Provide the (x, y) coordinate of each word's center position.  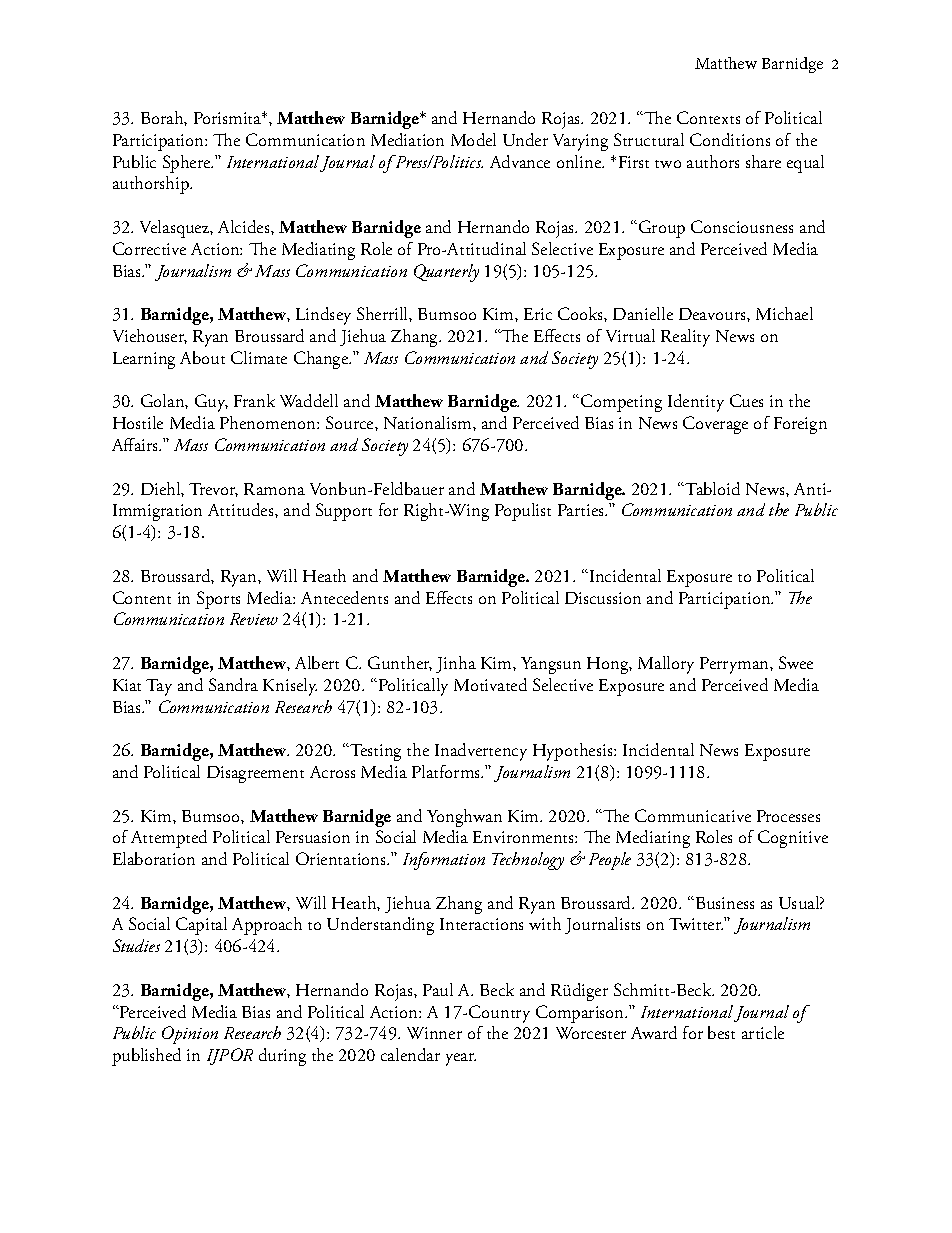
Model (473, 139)
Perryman (735, 665)
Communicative (693, 815)
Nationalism (429, 422)
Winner (434, 1033)
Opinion (190, 1035)
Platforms (447, 771)
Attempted (169, 839)
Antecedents (344, 597)
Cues (746, 400)
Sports (218, 600)
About (202, 357)
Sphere (188, 164)
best (721, 1032)
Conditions (730, 139)
